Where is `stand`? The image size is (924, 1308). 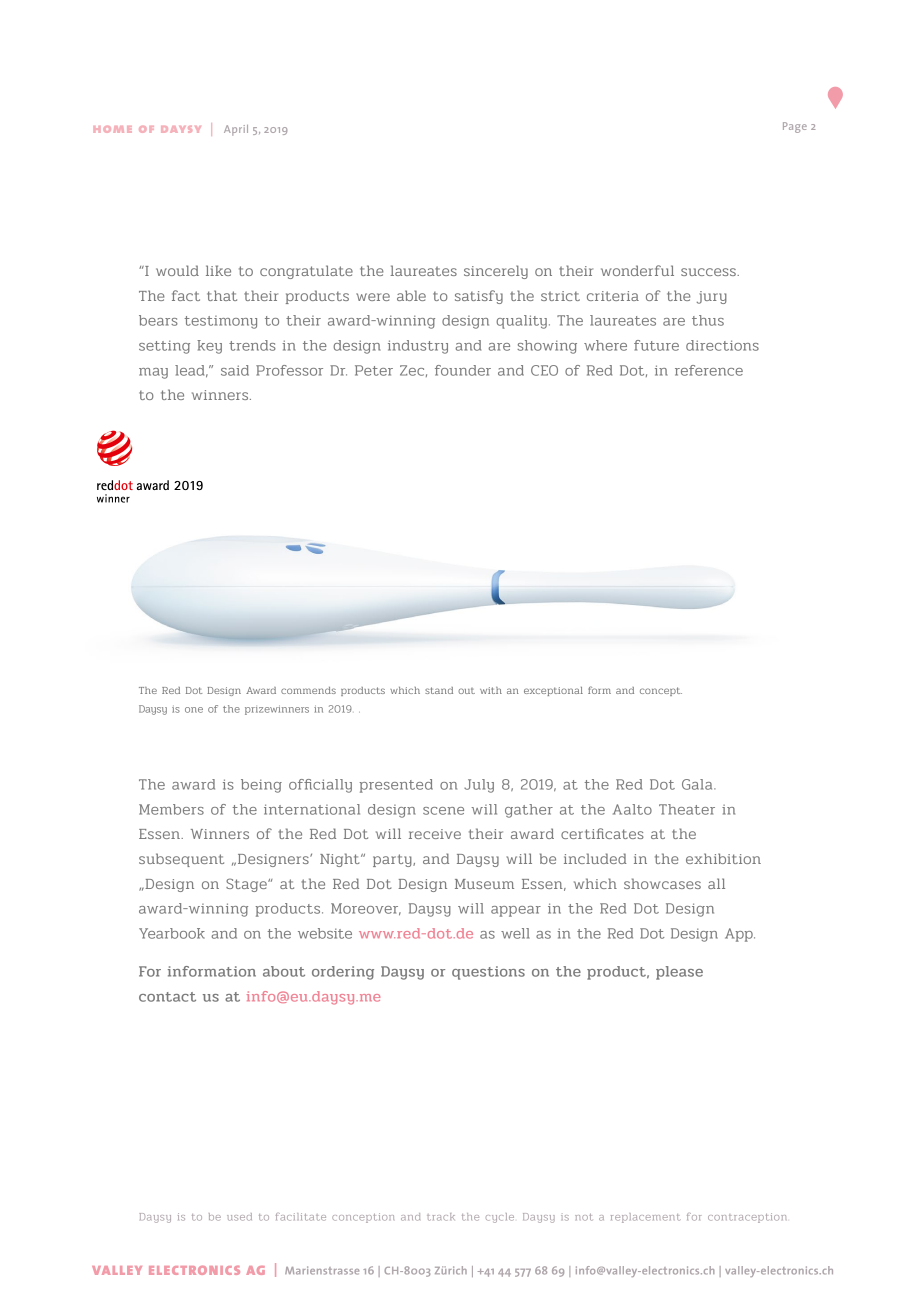
stand is located at coordinates (439, 690).
